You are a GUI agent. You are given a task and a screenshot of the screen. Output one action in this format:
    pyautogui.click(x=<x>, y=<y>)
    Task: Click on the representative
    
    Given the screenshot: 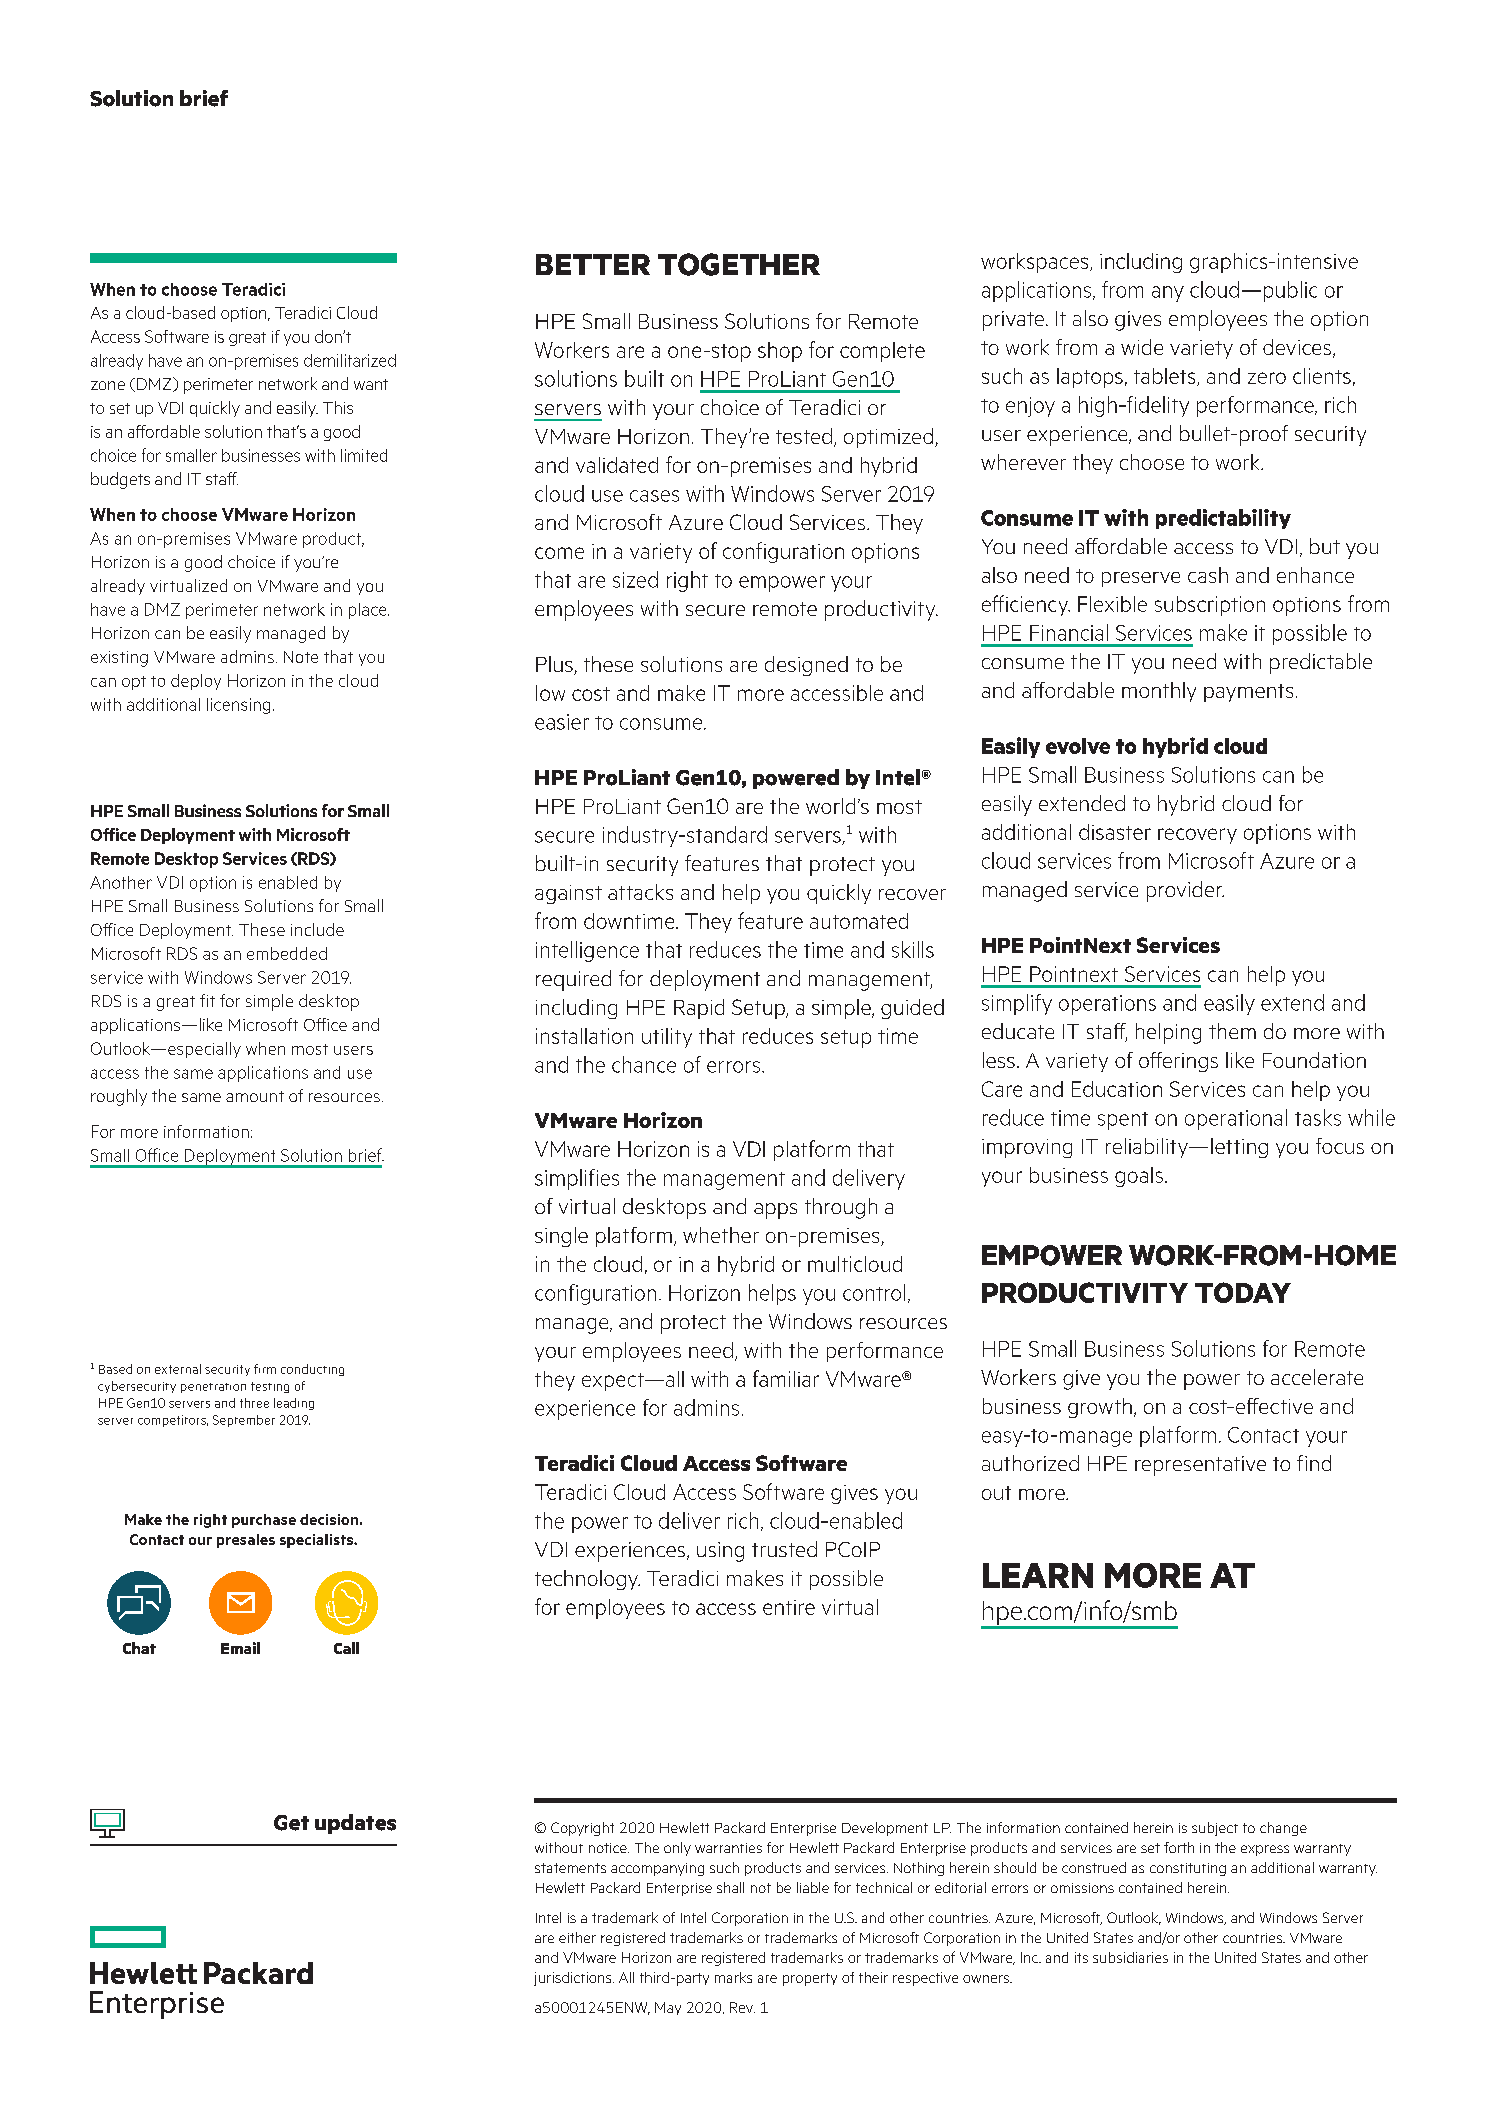 What is the action you would take?
    pyautogui.click(x=1200, y=1466)
